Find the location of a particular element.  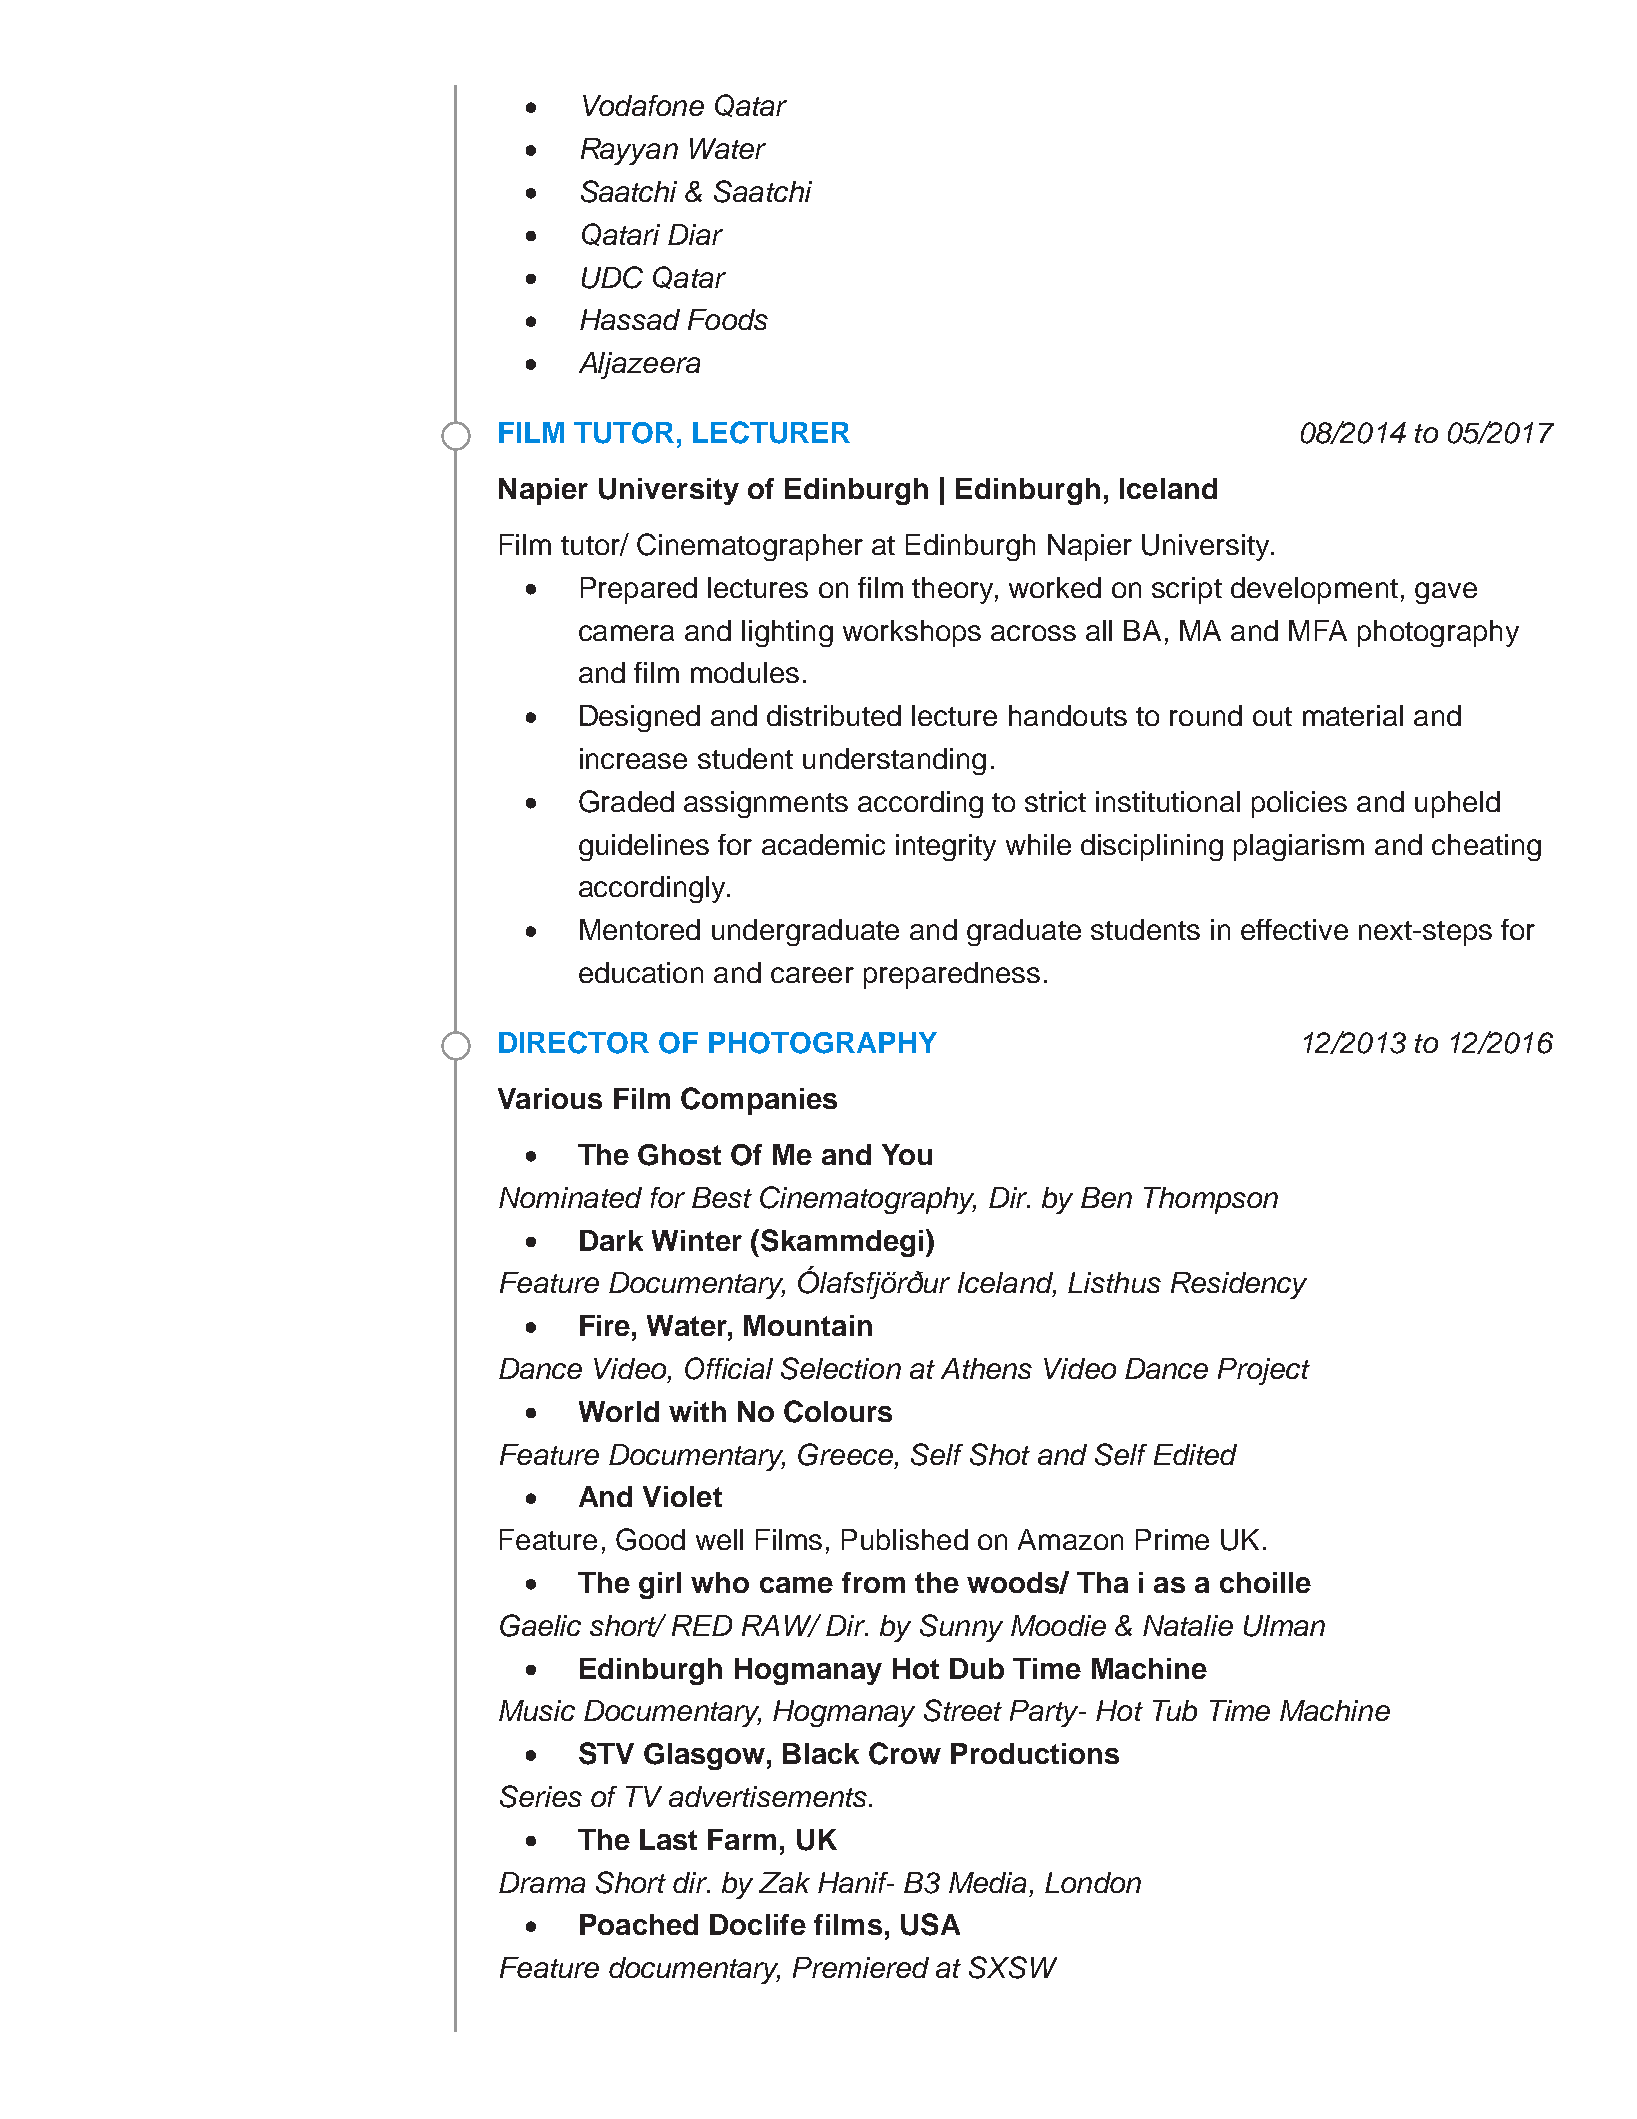

Media is located at coordinates (987, 1882).
